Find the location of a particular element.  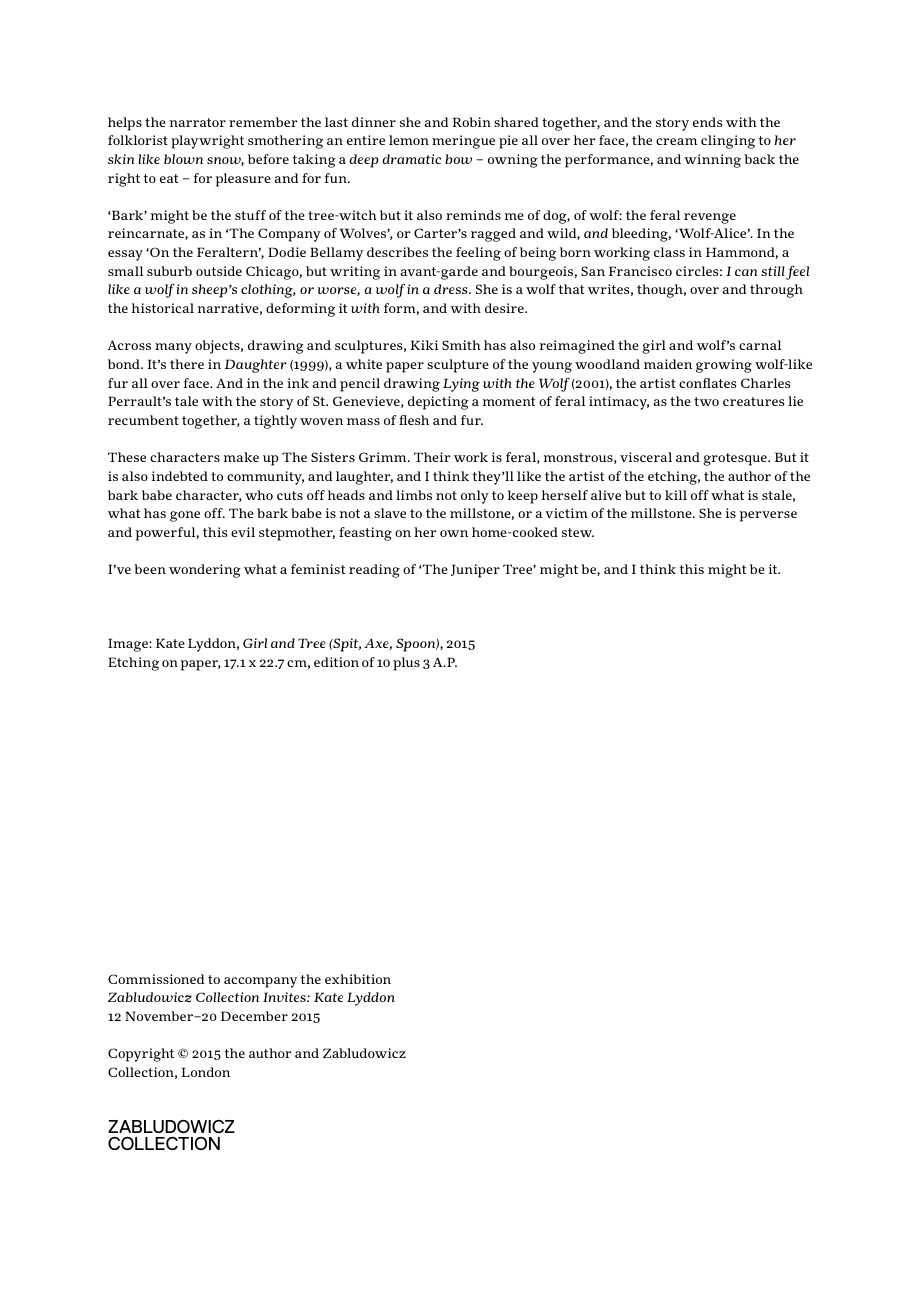

plus is located at coordinates (406, 664).
